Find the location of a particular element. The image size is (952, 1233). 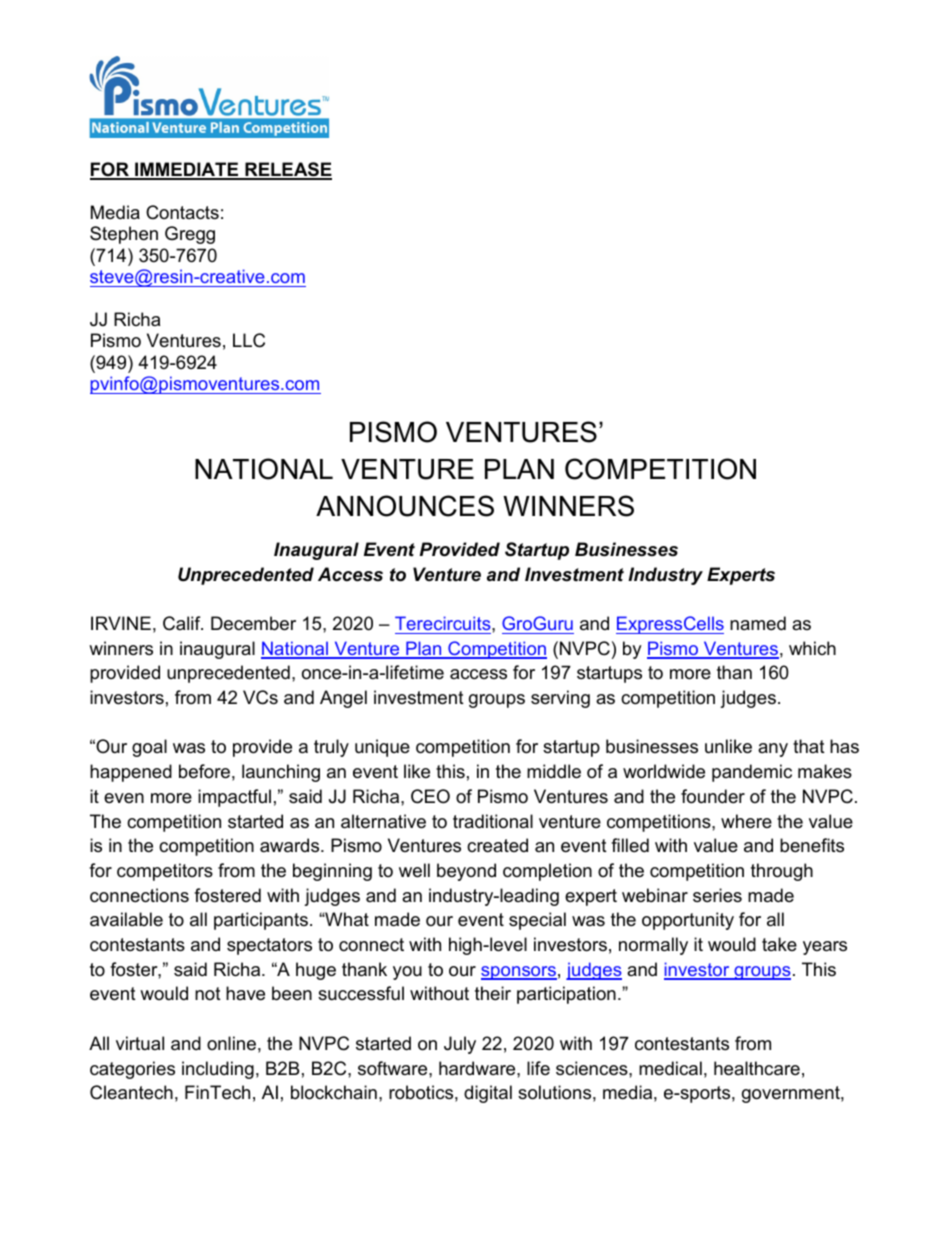

named is located at coordinates (758, 623).
